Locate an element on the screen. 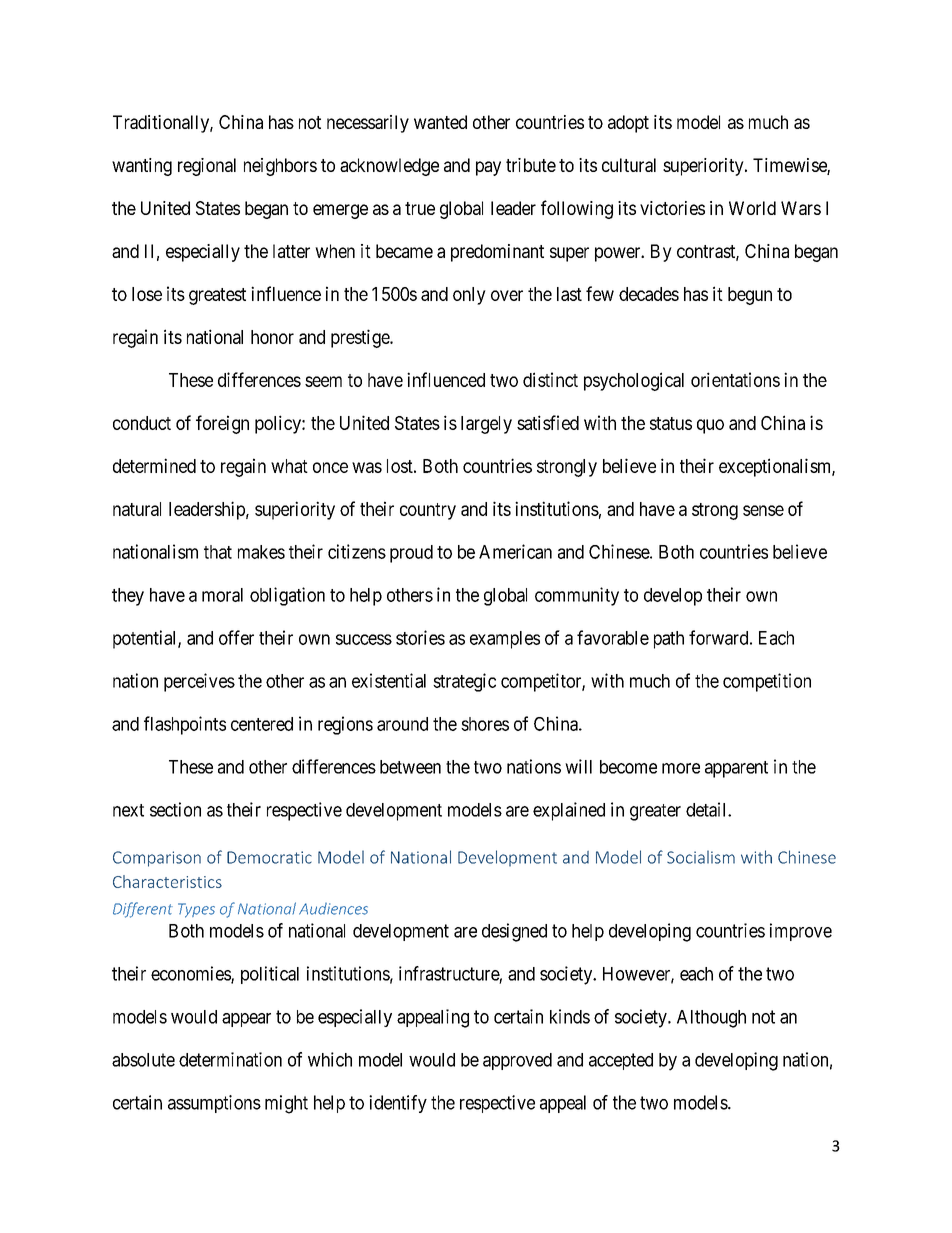  foreign is located at coordinates (222, 424).
